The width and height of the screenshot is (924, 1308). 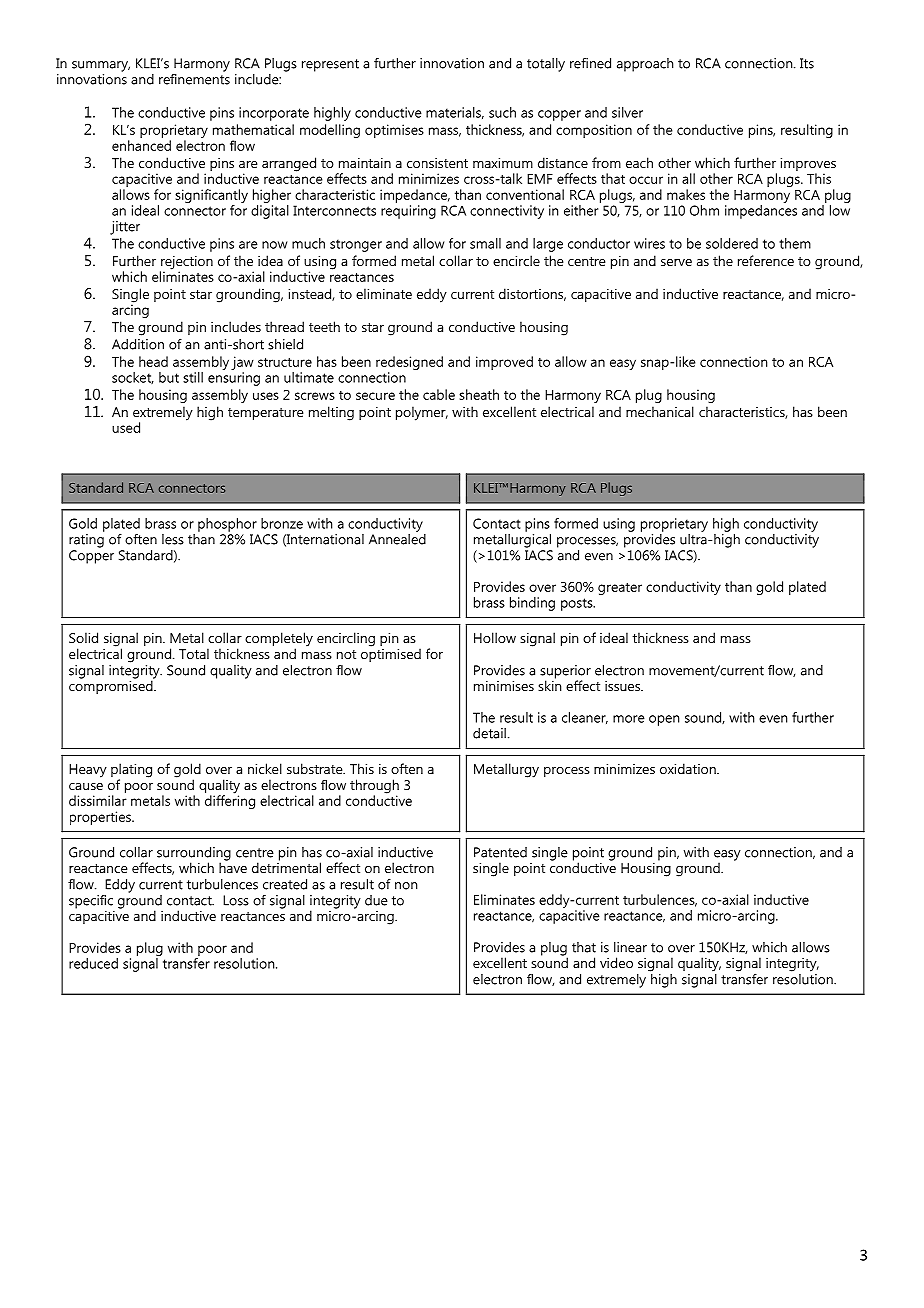 I want to click on mechanical, so click(x=660, y=411).
